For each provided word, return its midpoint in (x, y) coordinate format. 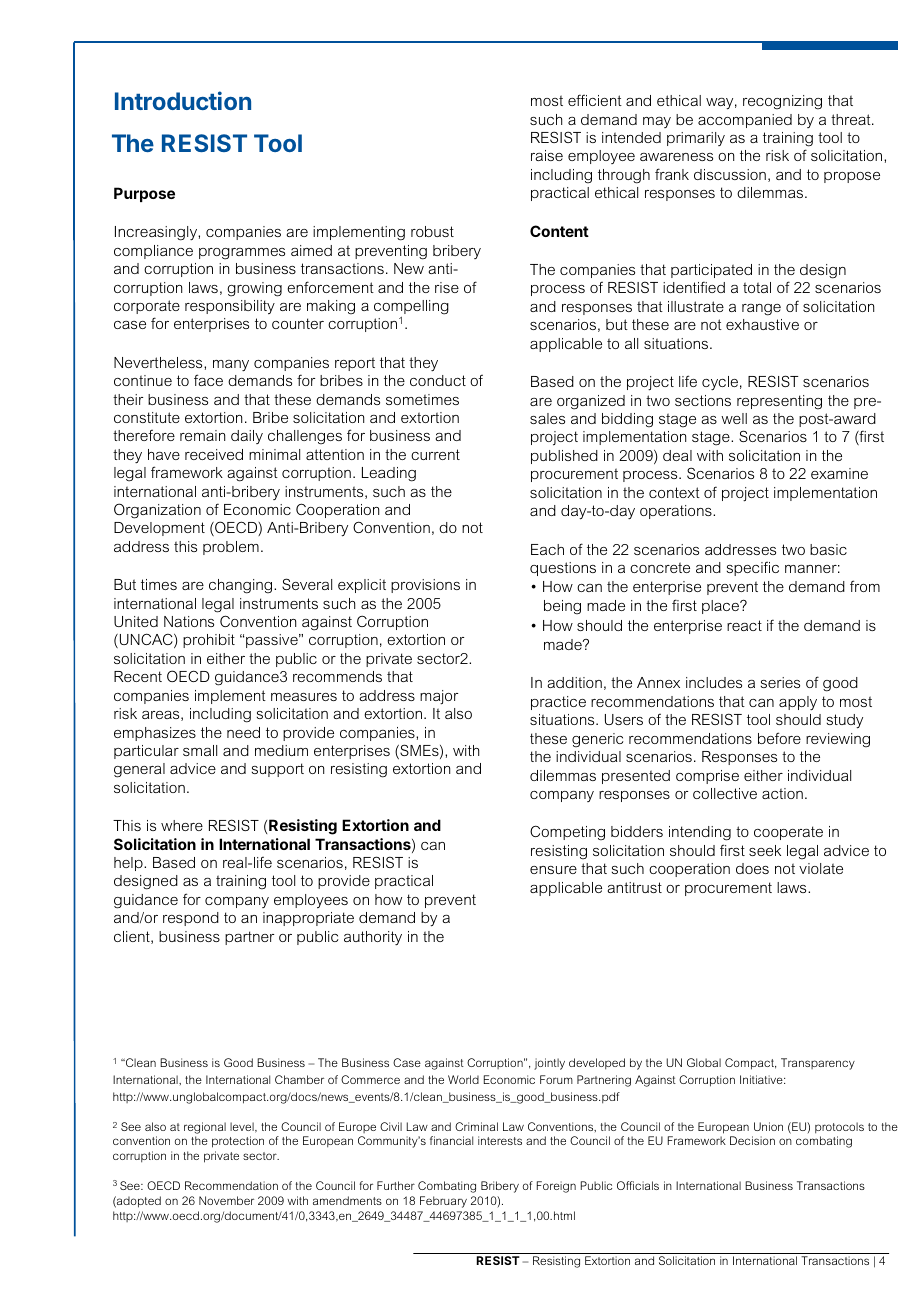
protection (238, 1142)
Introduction (183, 100)
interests (500, 1140)
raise (547, 155)
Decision (752, 1140)
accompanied (745, 121)
